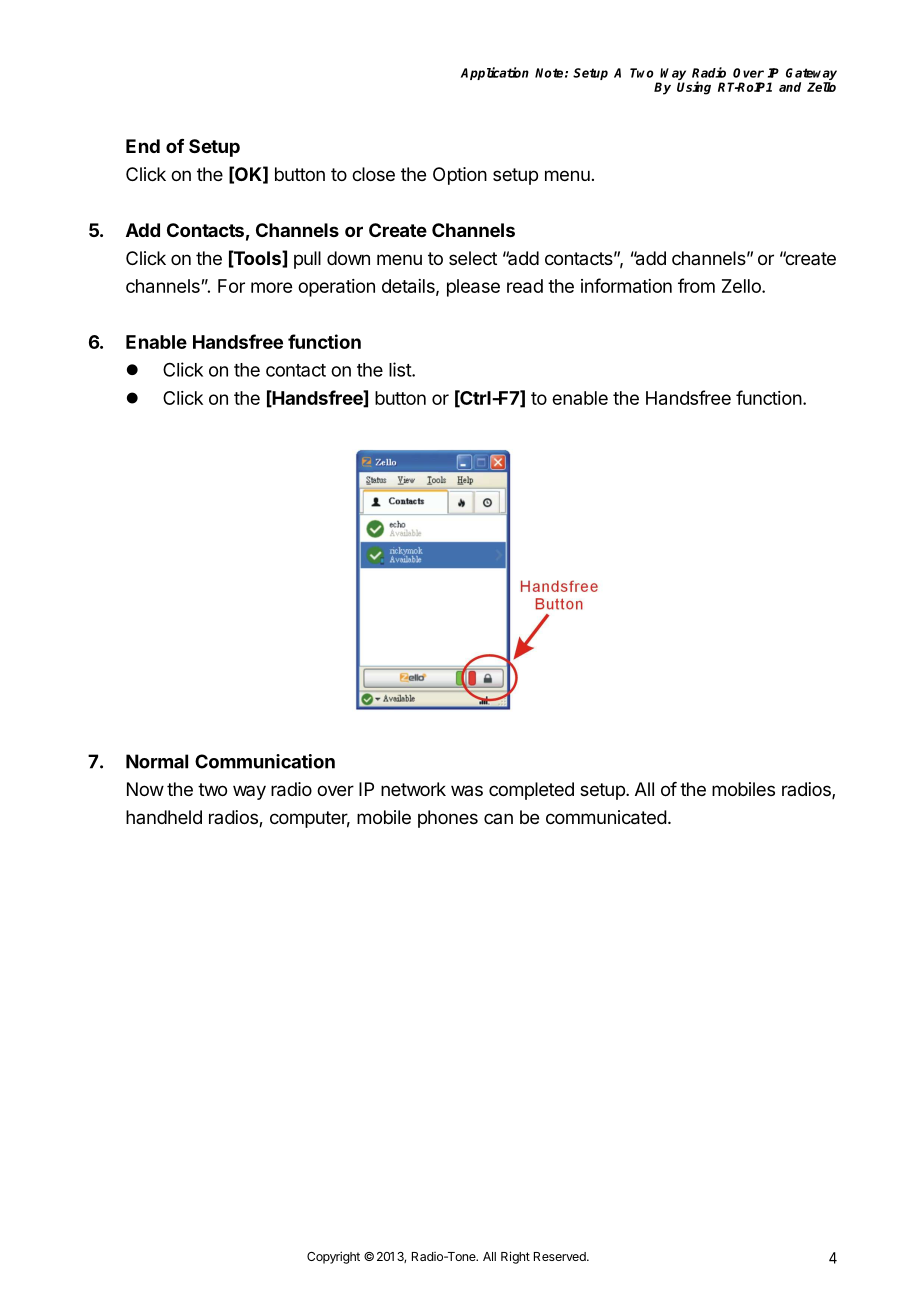 This image has height=1308, width=924. Describe the element at coordinates (531, 791) in the image. I see `completed` at that location.
